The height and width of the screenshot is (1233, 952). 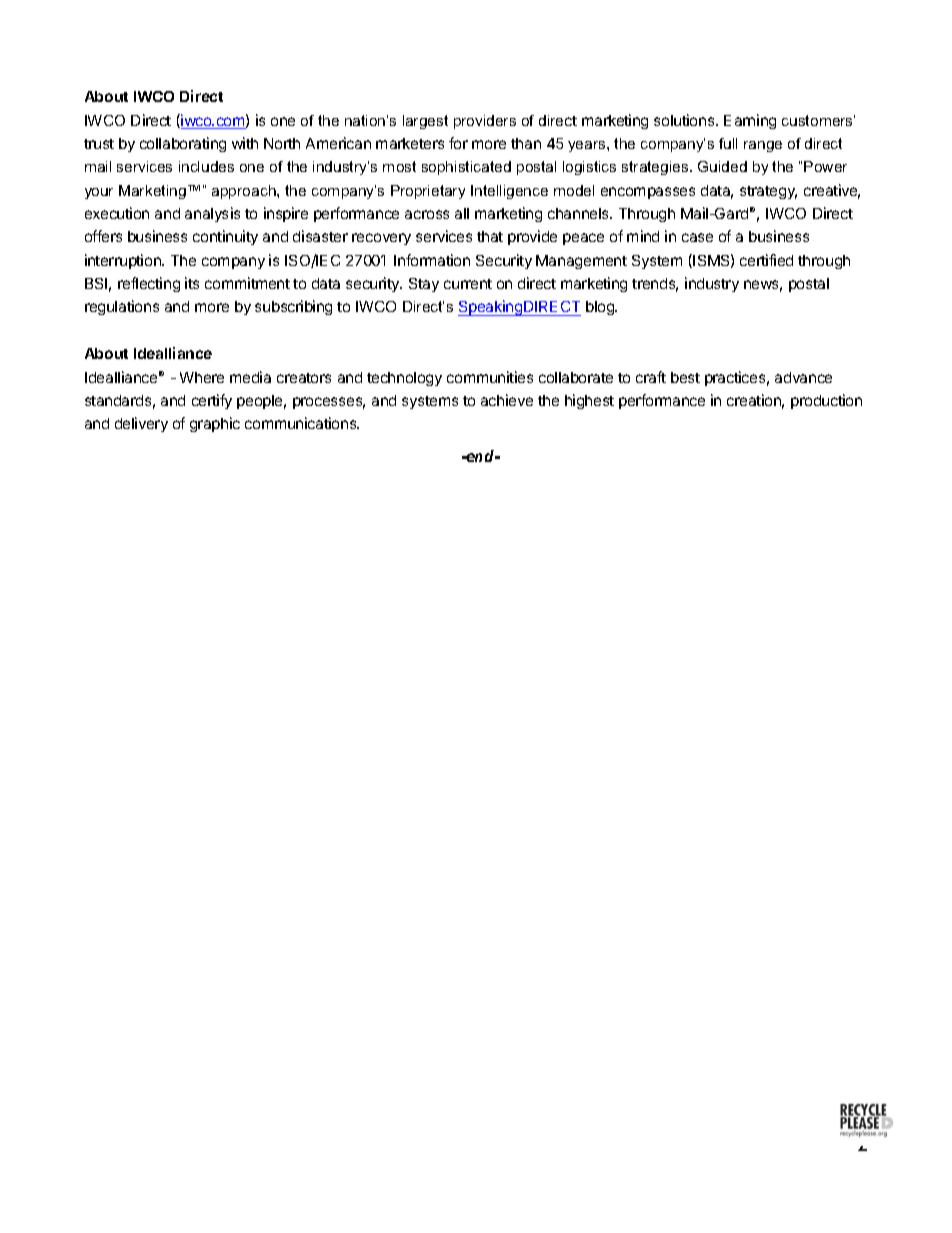 What do you see at coordinates (215, 424) in the screenshot?
I see `graphic` at bounding box center [215, 424].
